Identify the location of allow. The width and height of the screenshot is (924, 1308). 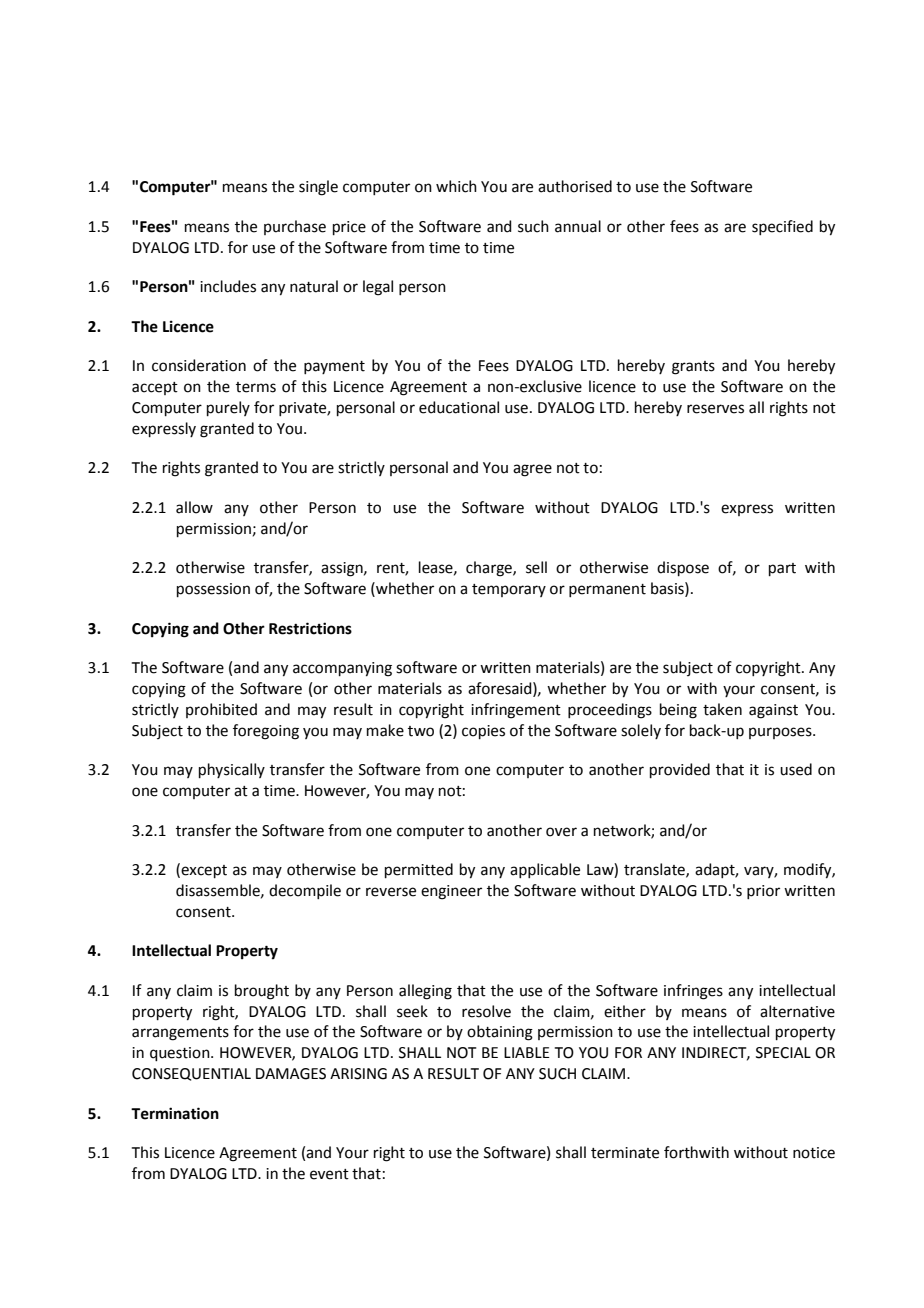
(194, 507).
